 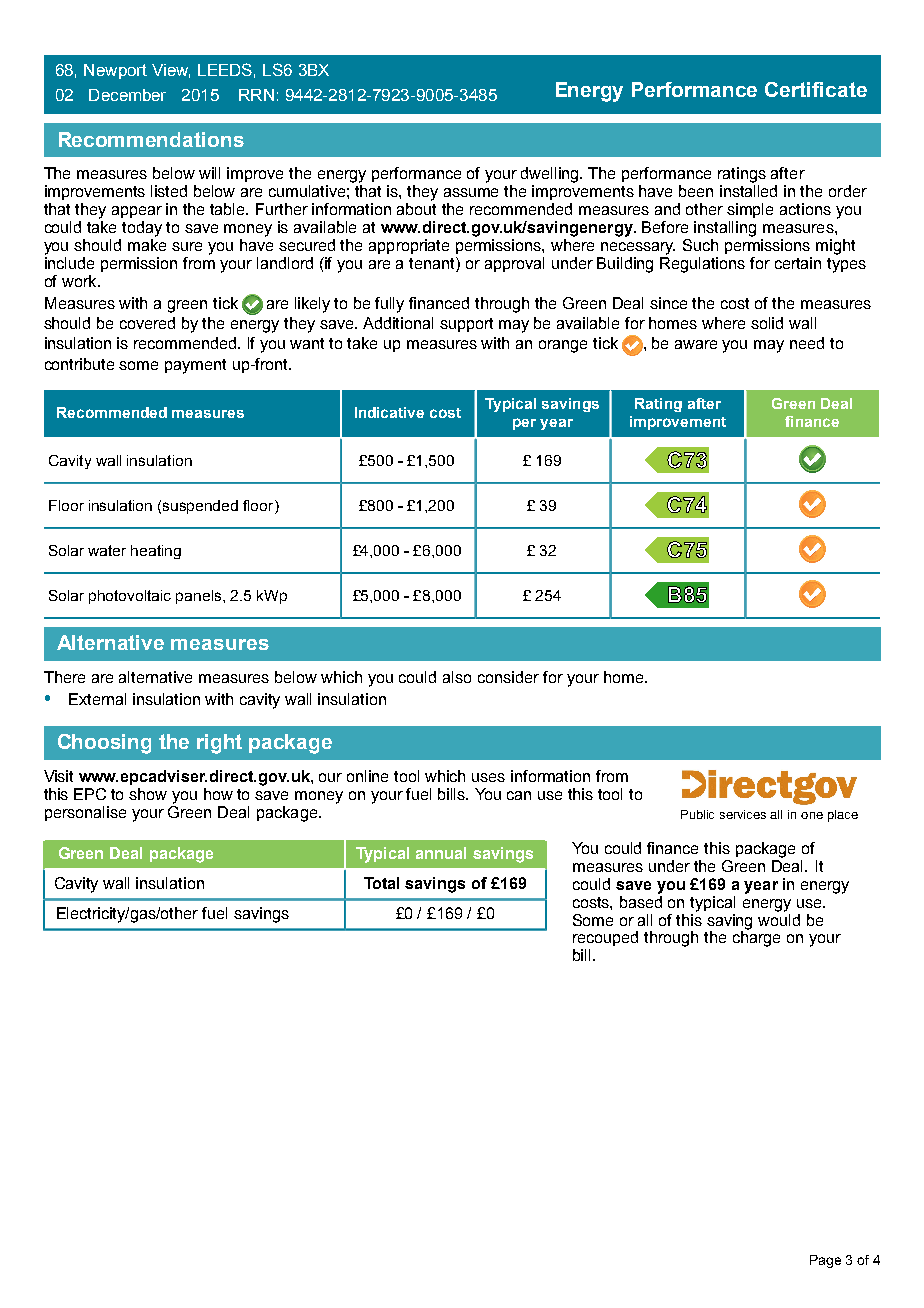 I want to click on Page, so click(x=825, y=1261).
